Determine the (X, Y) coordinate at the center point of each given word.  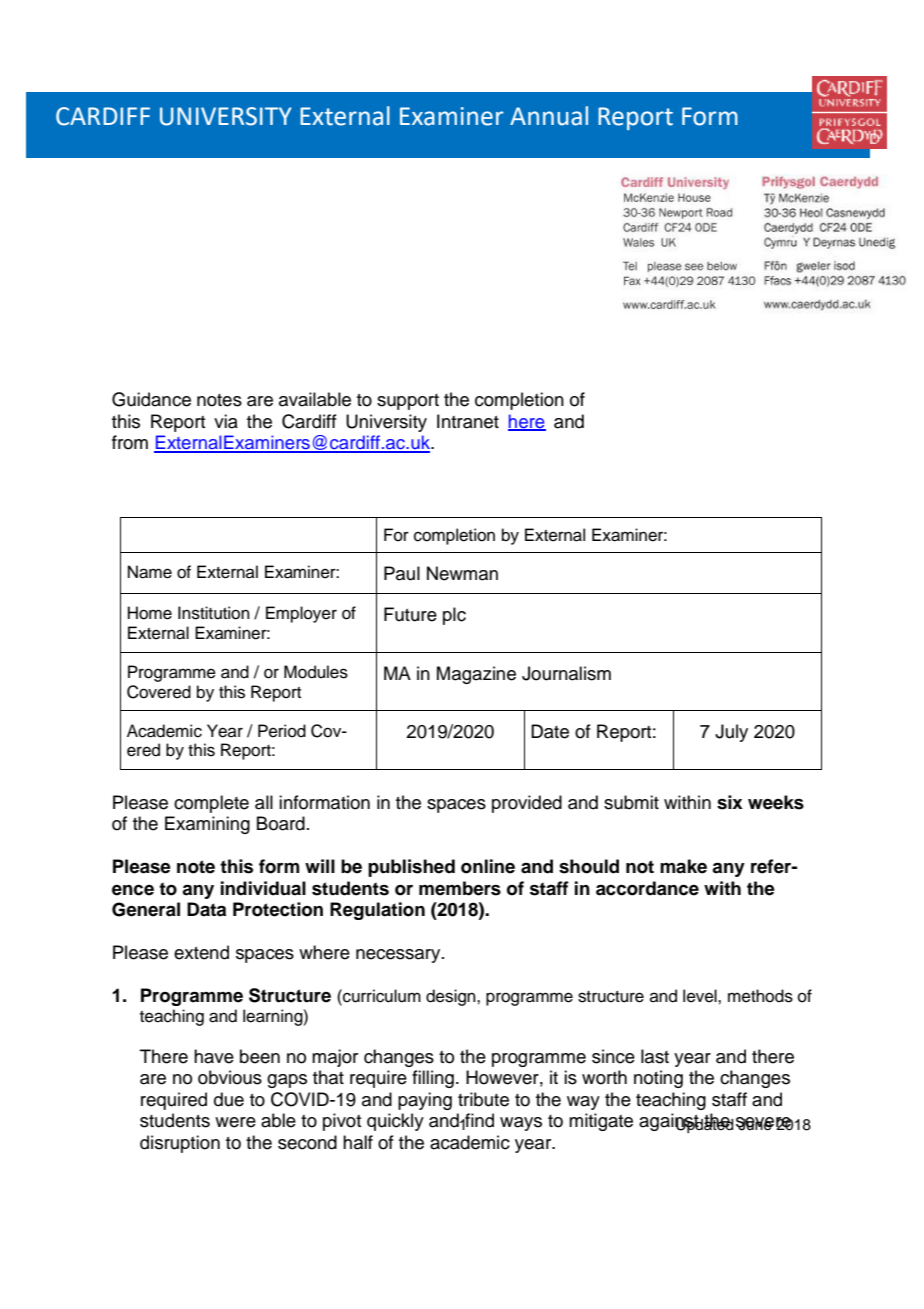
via (226, 421)
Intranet (468, 421)
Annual (549, 116)
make (683, 866)
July (731, 733)
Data (206, 909)
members (460, 888)
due (229, 1099)
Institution (214, 613)
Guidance (151, 399)
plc (454, 616)
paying (425, 1101)
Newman (462, 573)
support (408, 402)
